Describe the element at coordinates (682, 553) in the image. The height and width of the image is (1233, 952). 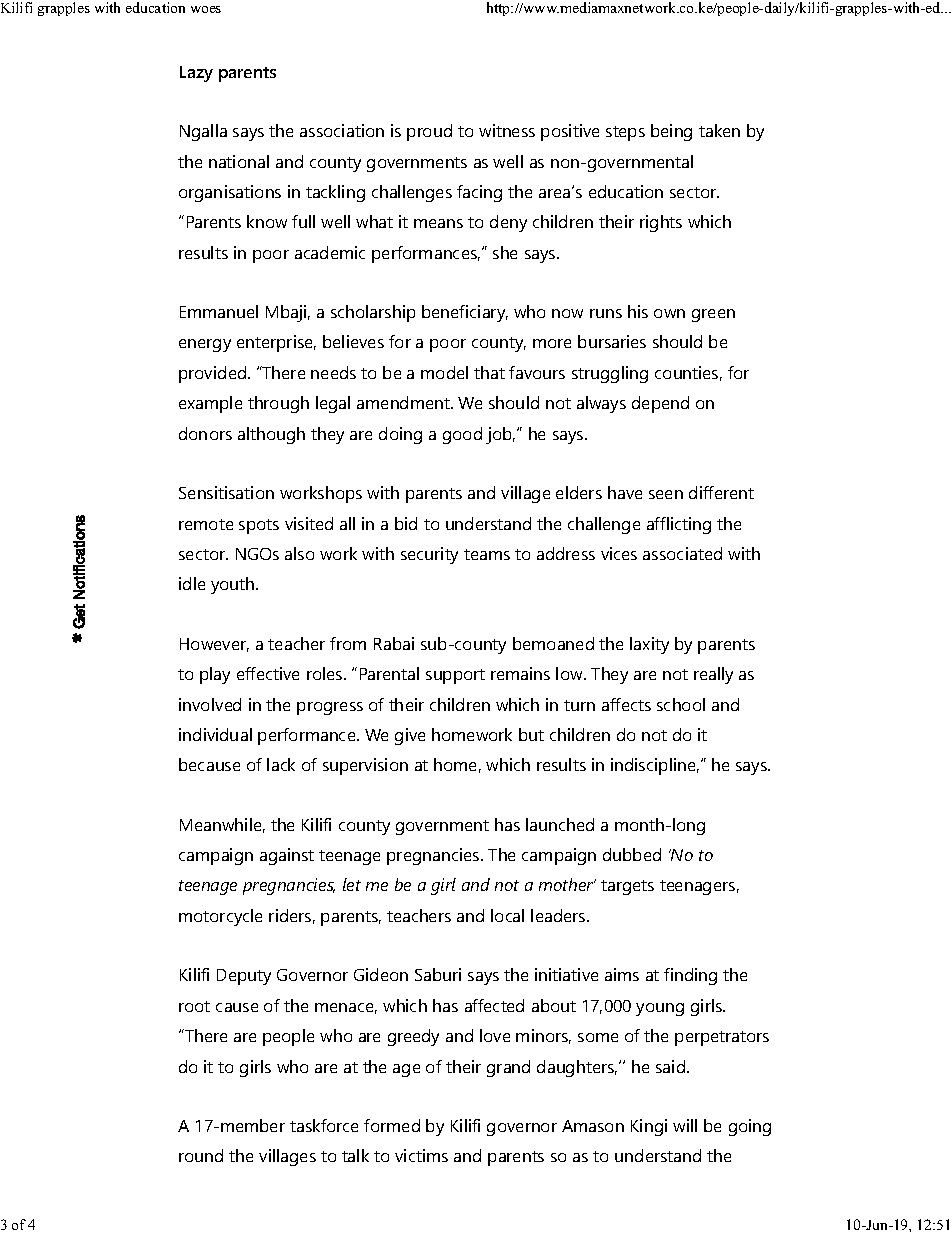
I see `associated` at that location.
